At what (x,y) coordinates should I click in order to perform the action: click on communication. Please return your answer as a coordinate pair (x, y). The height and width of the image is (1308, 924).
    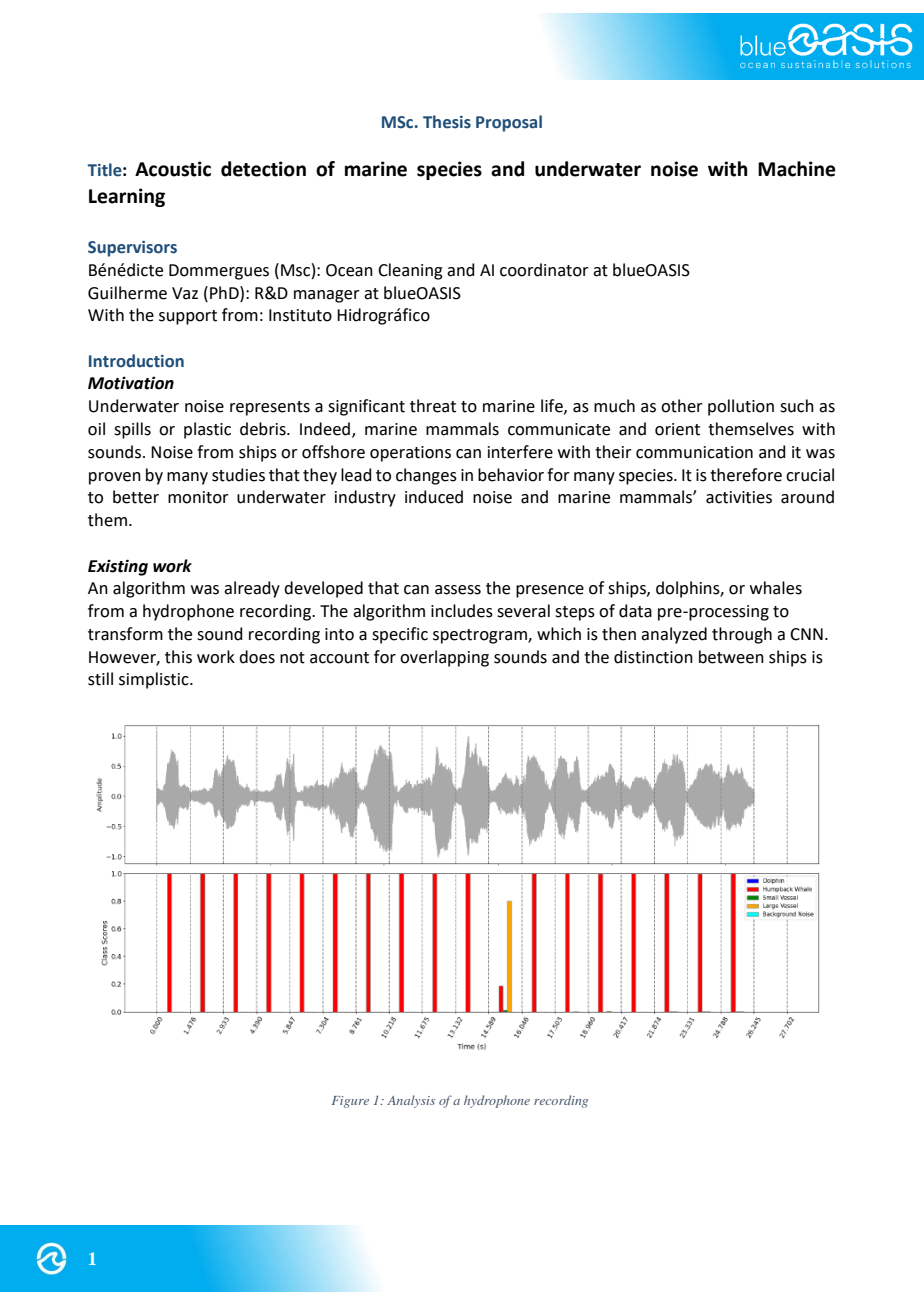
    Looking at the image, I should click on (694, 452).
